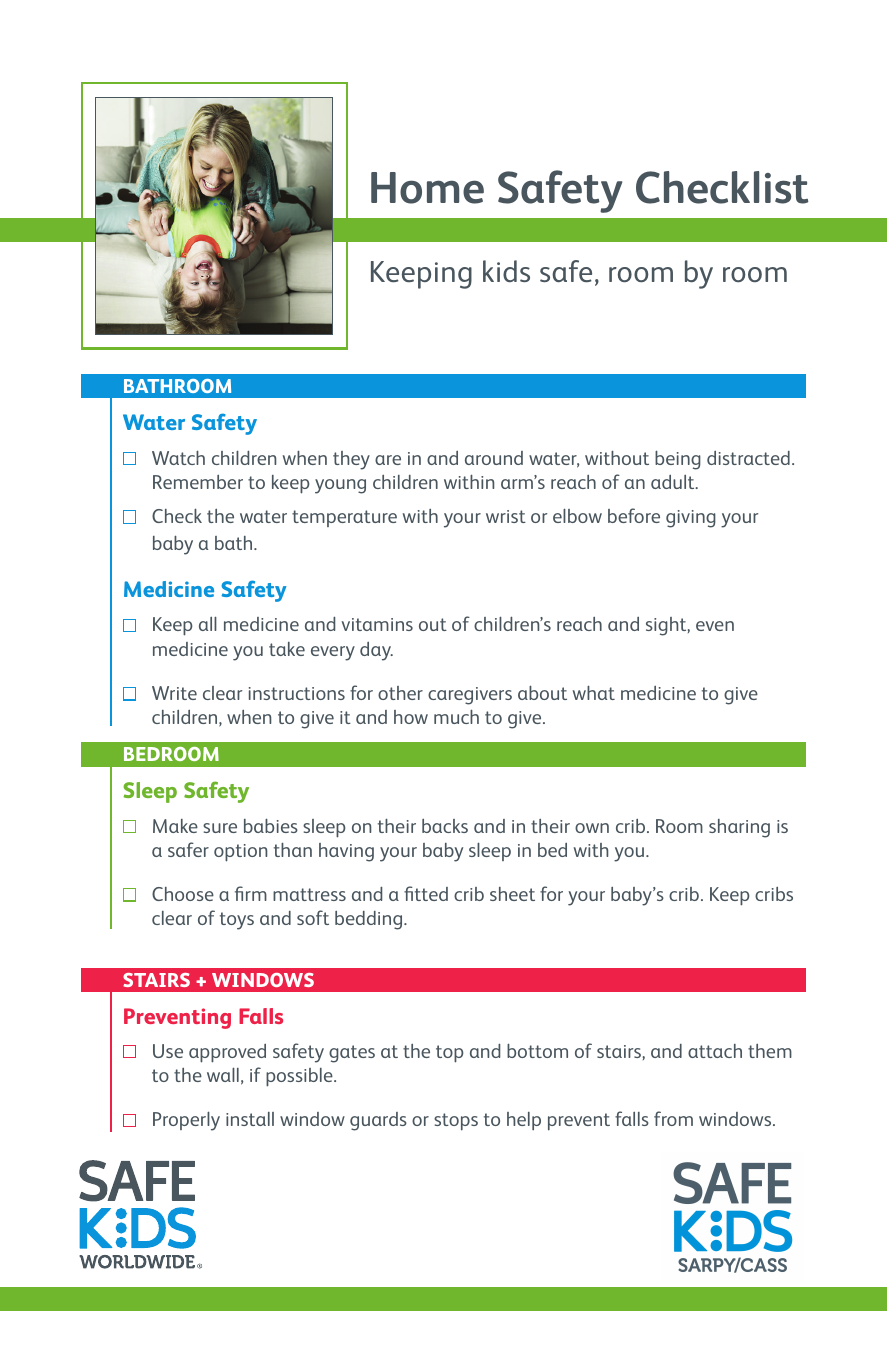  Describe the element at coordinates (506, 271) in the page. I see `kids` at that location.
